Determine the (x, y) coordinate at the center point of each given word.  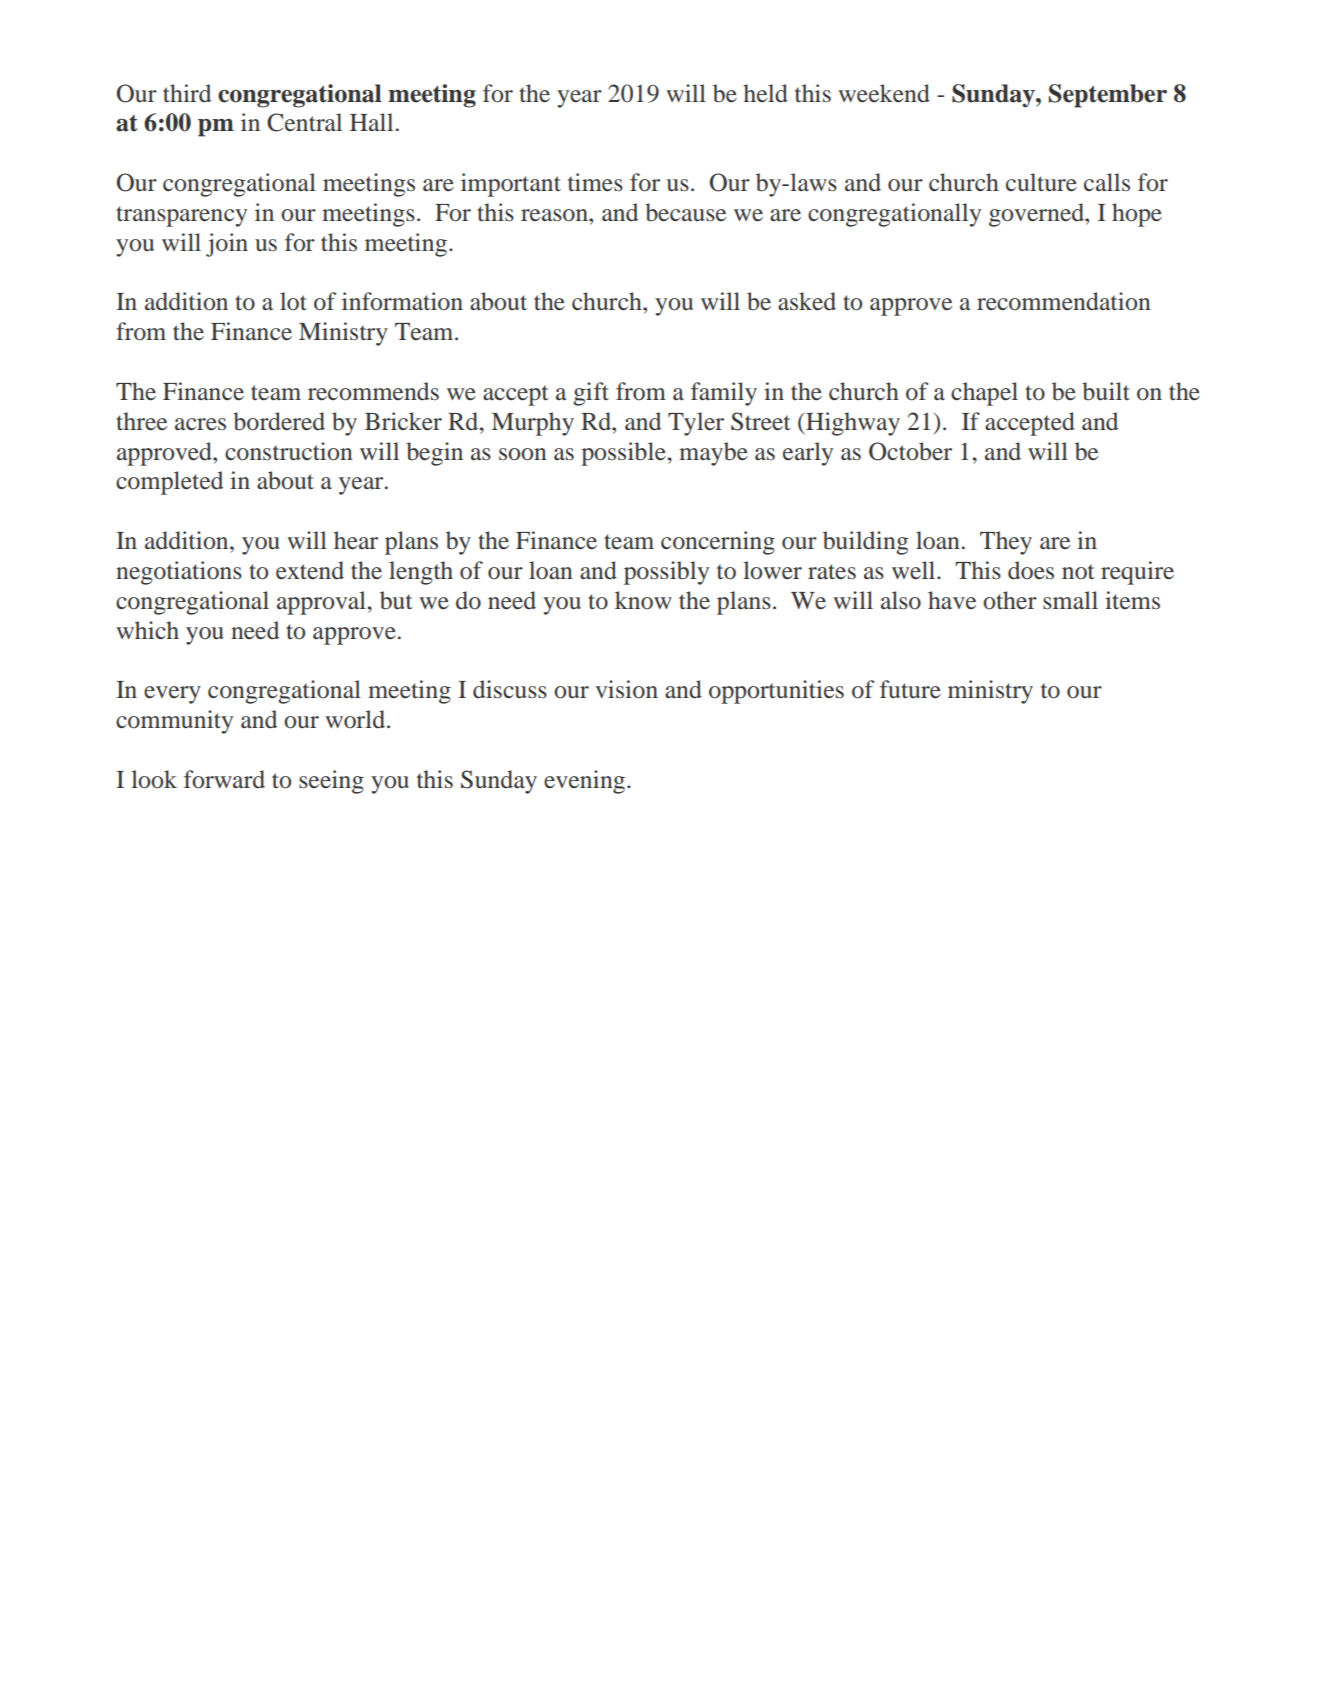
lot (293, 301)
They (1006, 543)
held (765, 93)
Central (304, 122)
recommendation (1064, 301)
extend (310, 570)
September (1108, 96)
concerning (718, 543)
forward (224, 779)
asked (807, 301)
